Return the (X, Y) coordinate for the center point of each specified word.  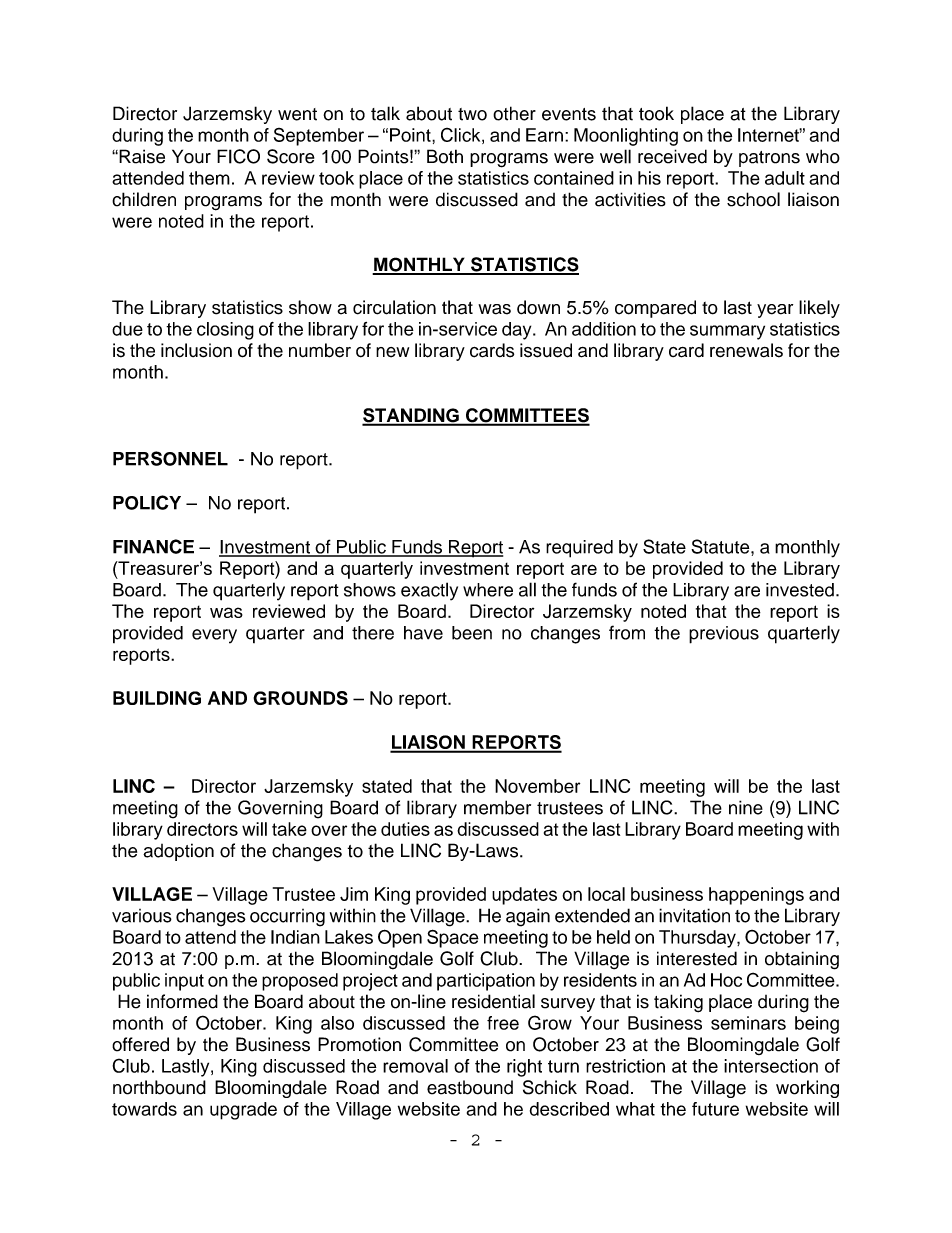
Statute (721, 546)
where (488, 590)
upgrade (243, 1111)
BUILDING (157, 698)
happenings (756, 896)
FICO (238, 156)
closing (225, 331)
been (472, 633)
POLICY (147, 502)
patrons (769, 159)
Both (445, 156)
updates (524, 896)
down (538, 307)
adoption (178, 852)
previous (724, 635)
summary (727, 332)
